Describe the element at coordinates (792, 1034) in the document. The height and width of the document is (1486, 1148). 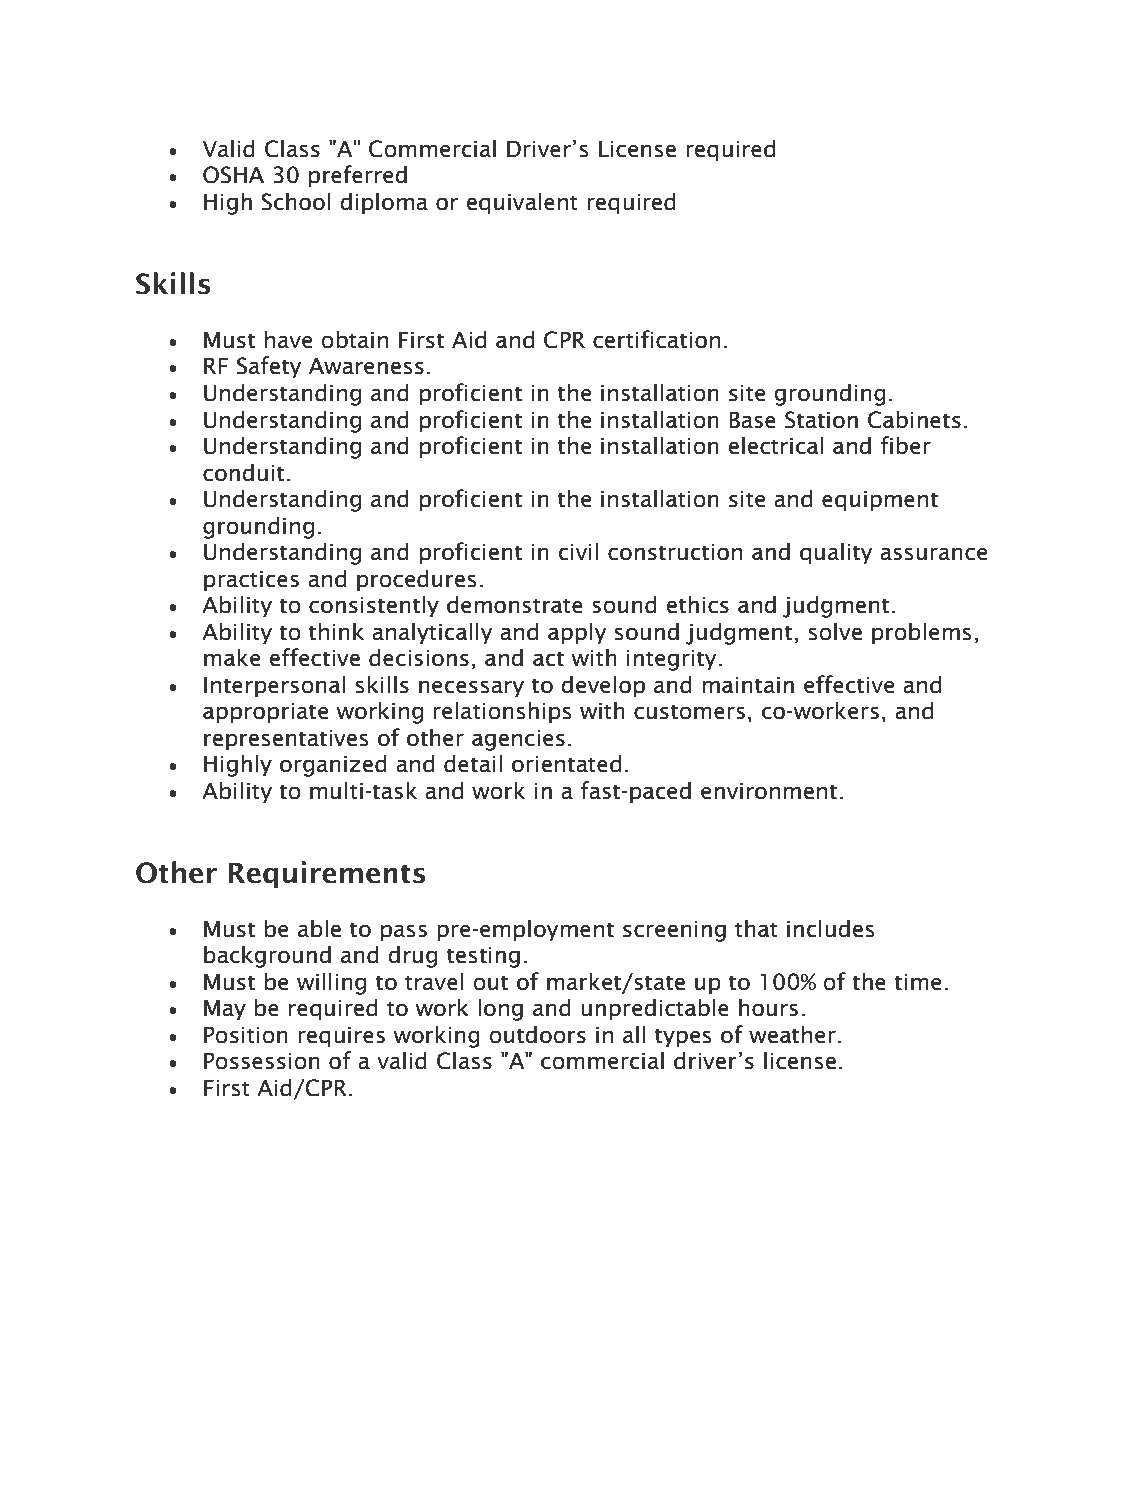
I see `weather` at that location.
